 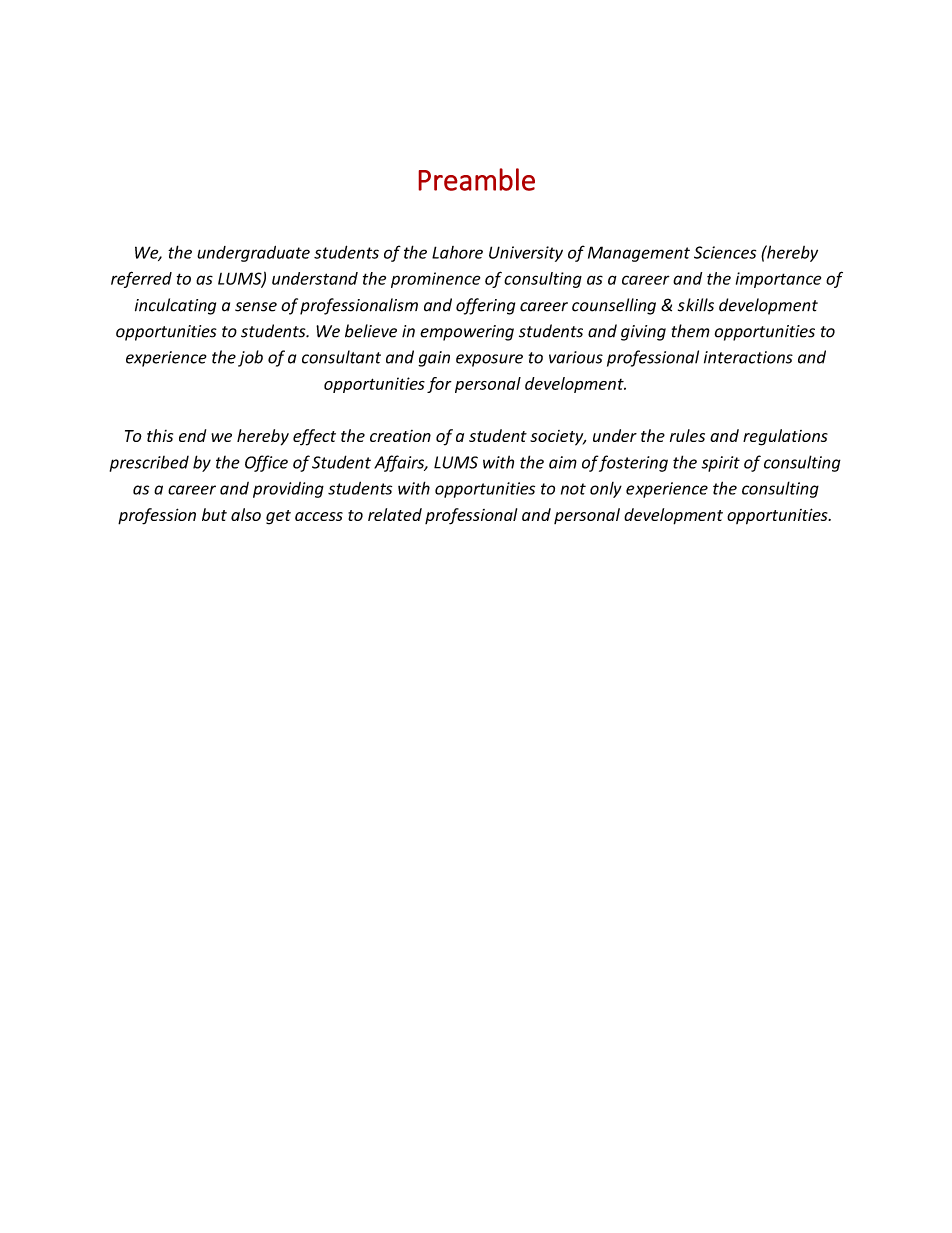 I want to click on interactions, so click(x=748, y=357).
